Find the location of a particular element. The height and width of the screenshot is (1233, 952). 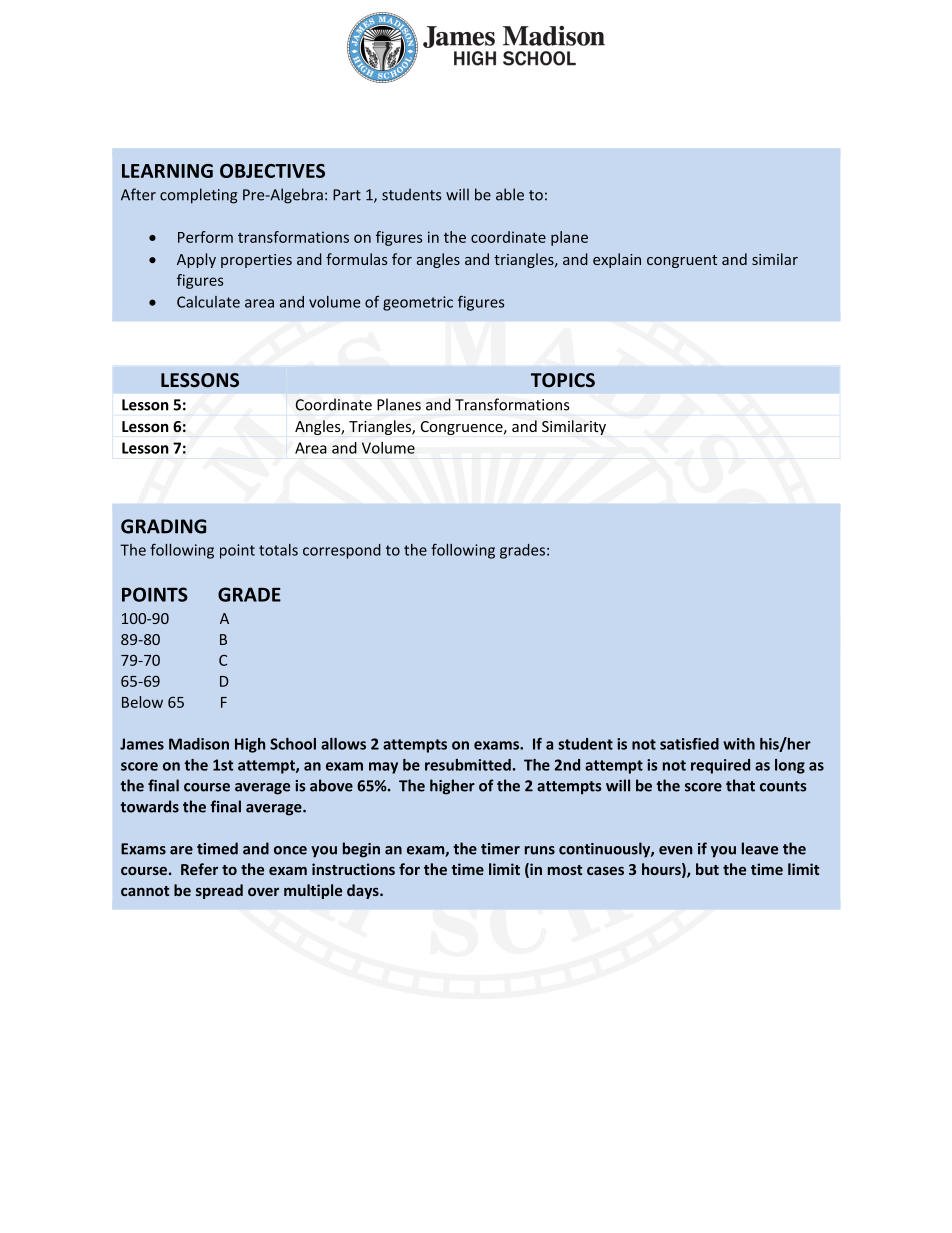

Refer is located at coordinates (199, 869).
